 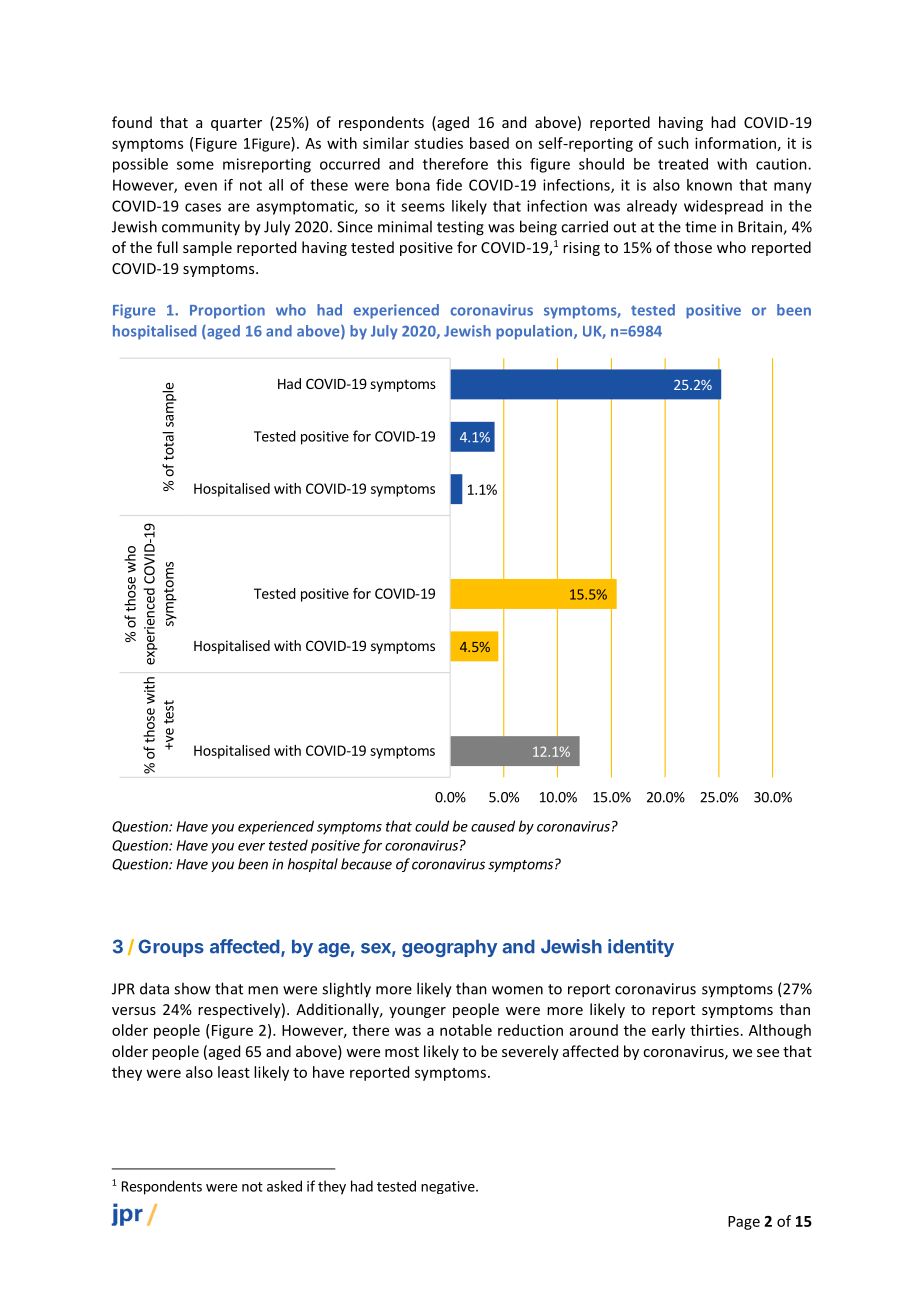 What do you see at coordinates (171, 948) in the screenshot?
I see `Groups` at bounding box center [171, 948].
